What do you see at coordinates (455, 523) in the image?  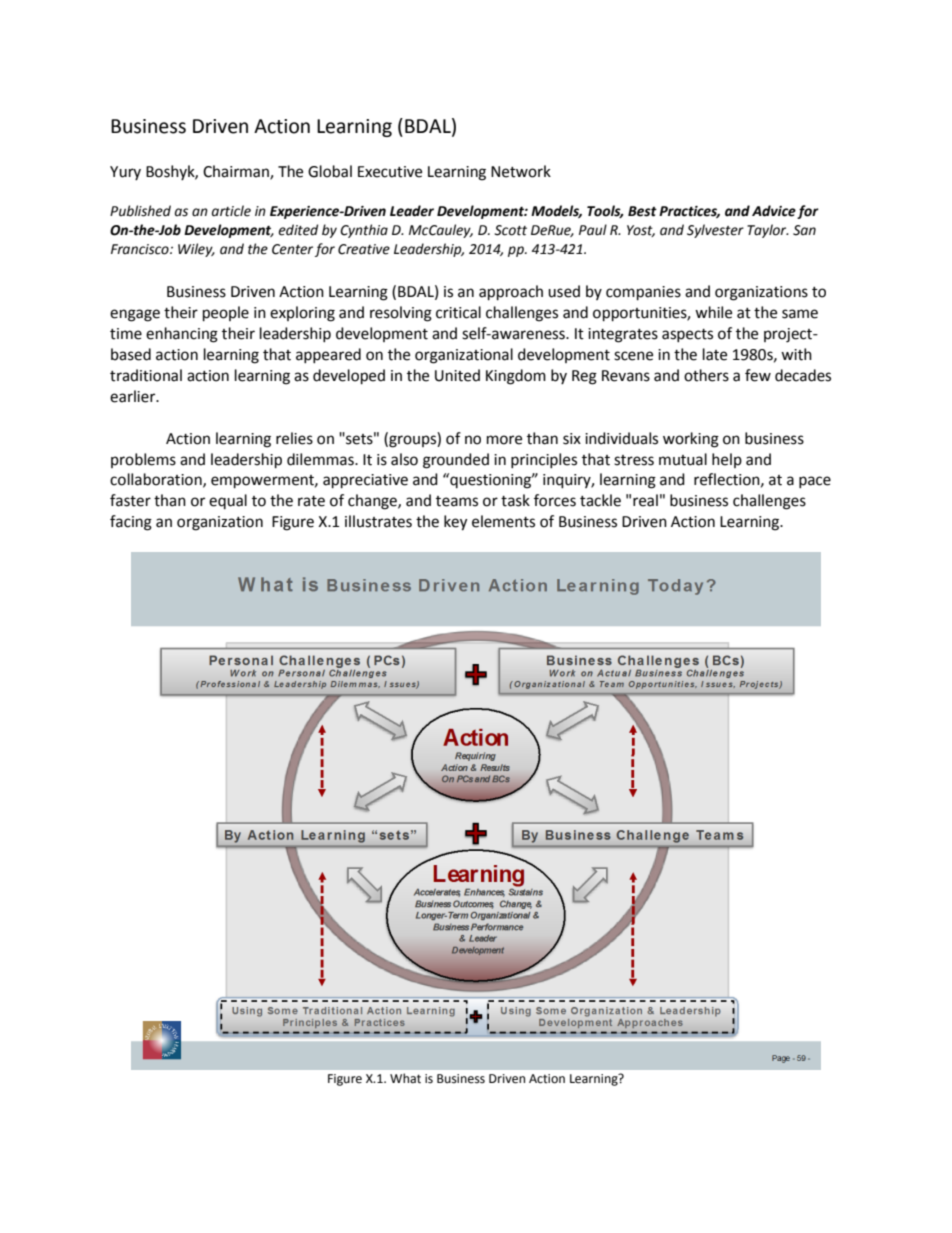 I see `key` at bounding box center [455, 523].
